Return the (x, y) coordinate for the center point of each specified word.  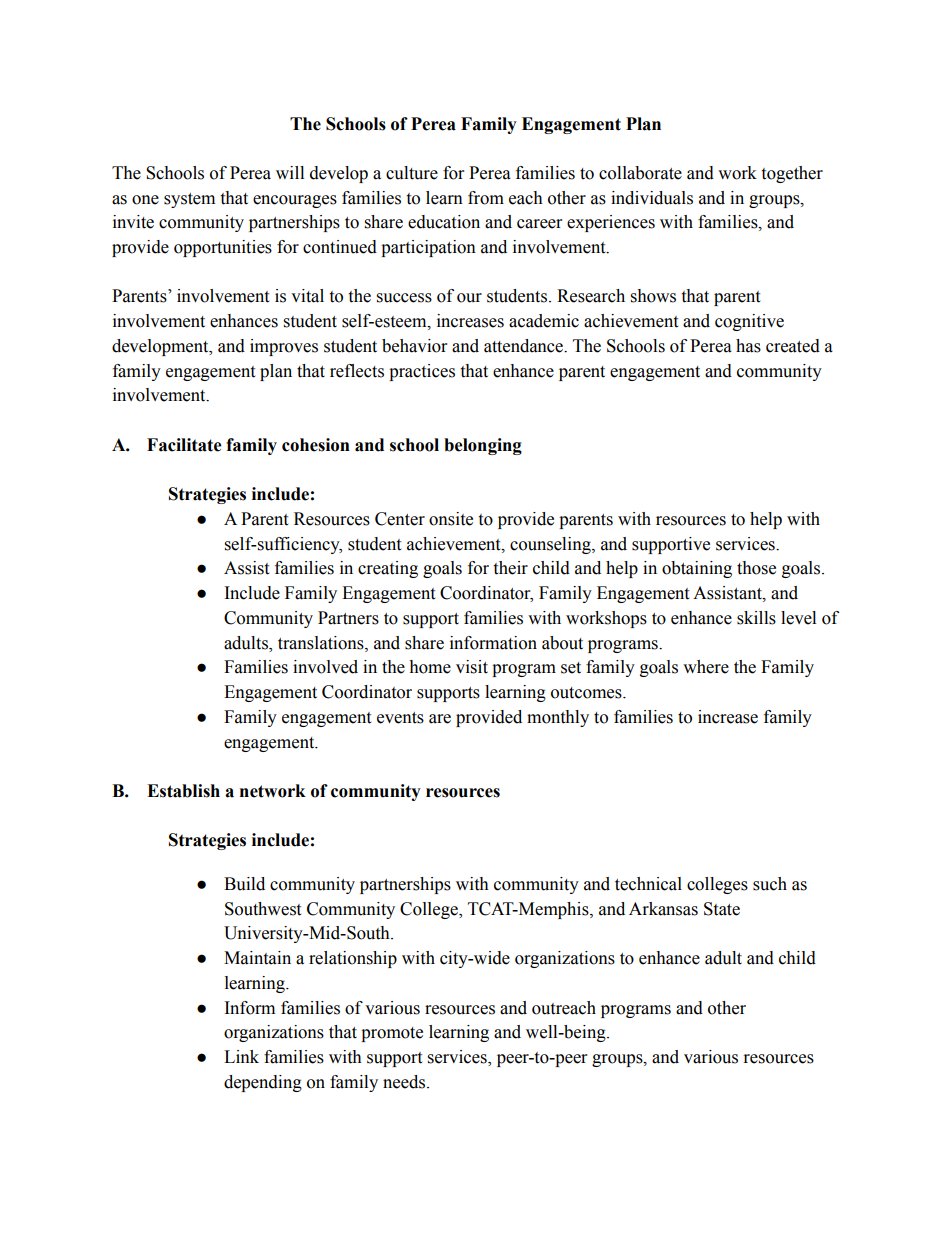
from (486, 198)
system (189, 200)
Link (241, 1056)
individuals (652, 198)
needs (404, 1082)
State (722, 909)
